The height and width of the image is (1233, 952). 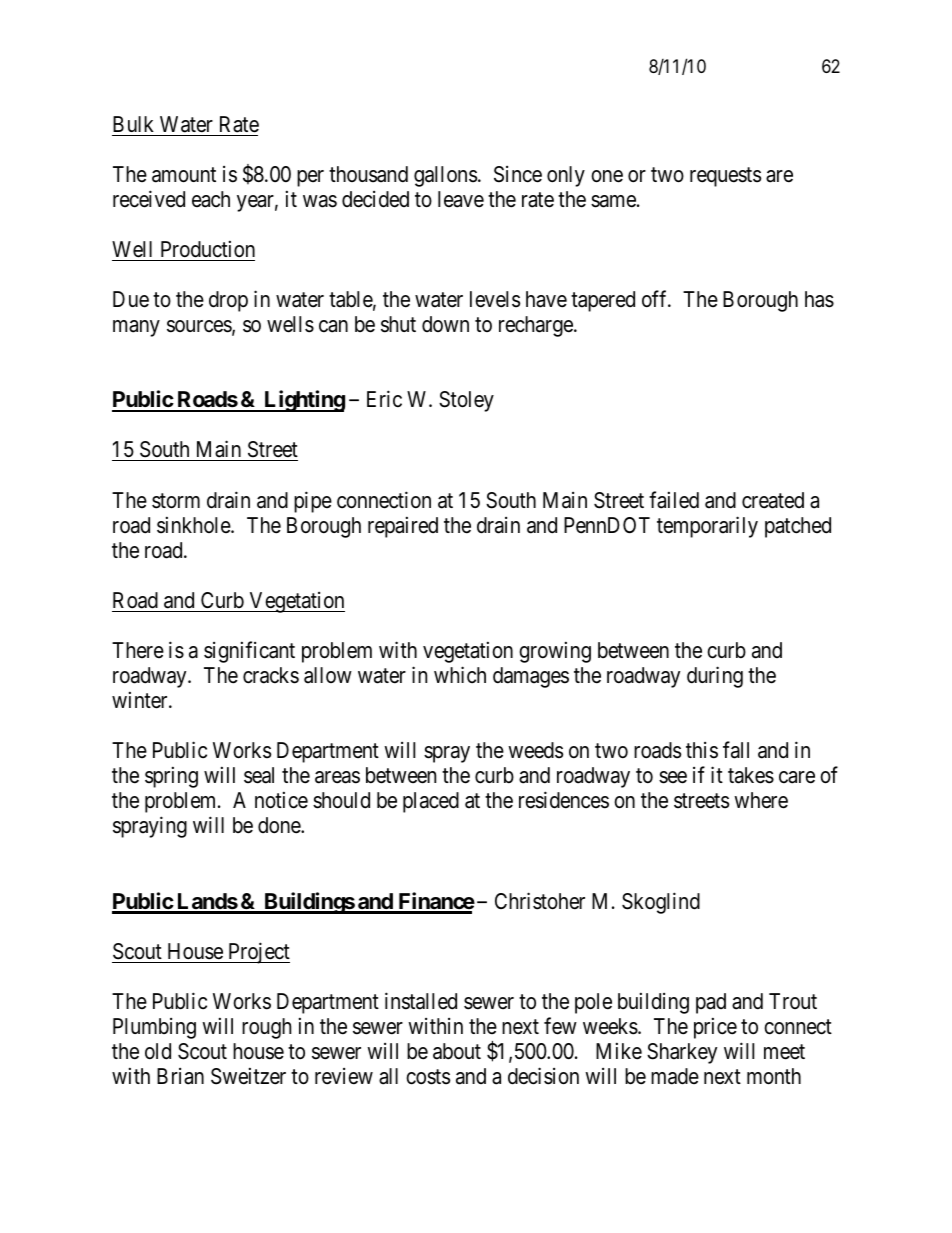 What do you see at coordinates (773, 500) in the image?
I see `created` at bounding box center [773, 500].
